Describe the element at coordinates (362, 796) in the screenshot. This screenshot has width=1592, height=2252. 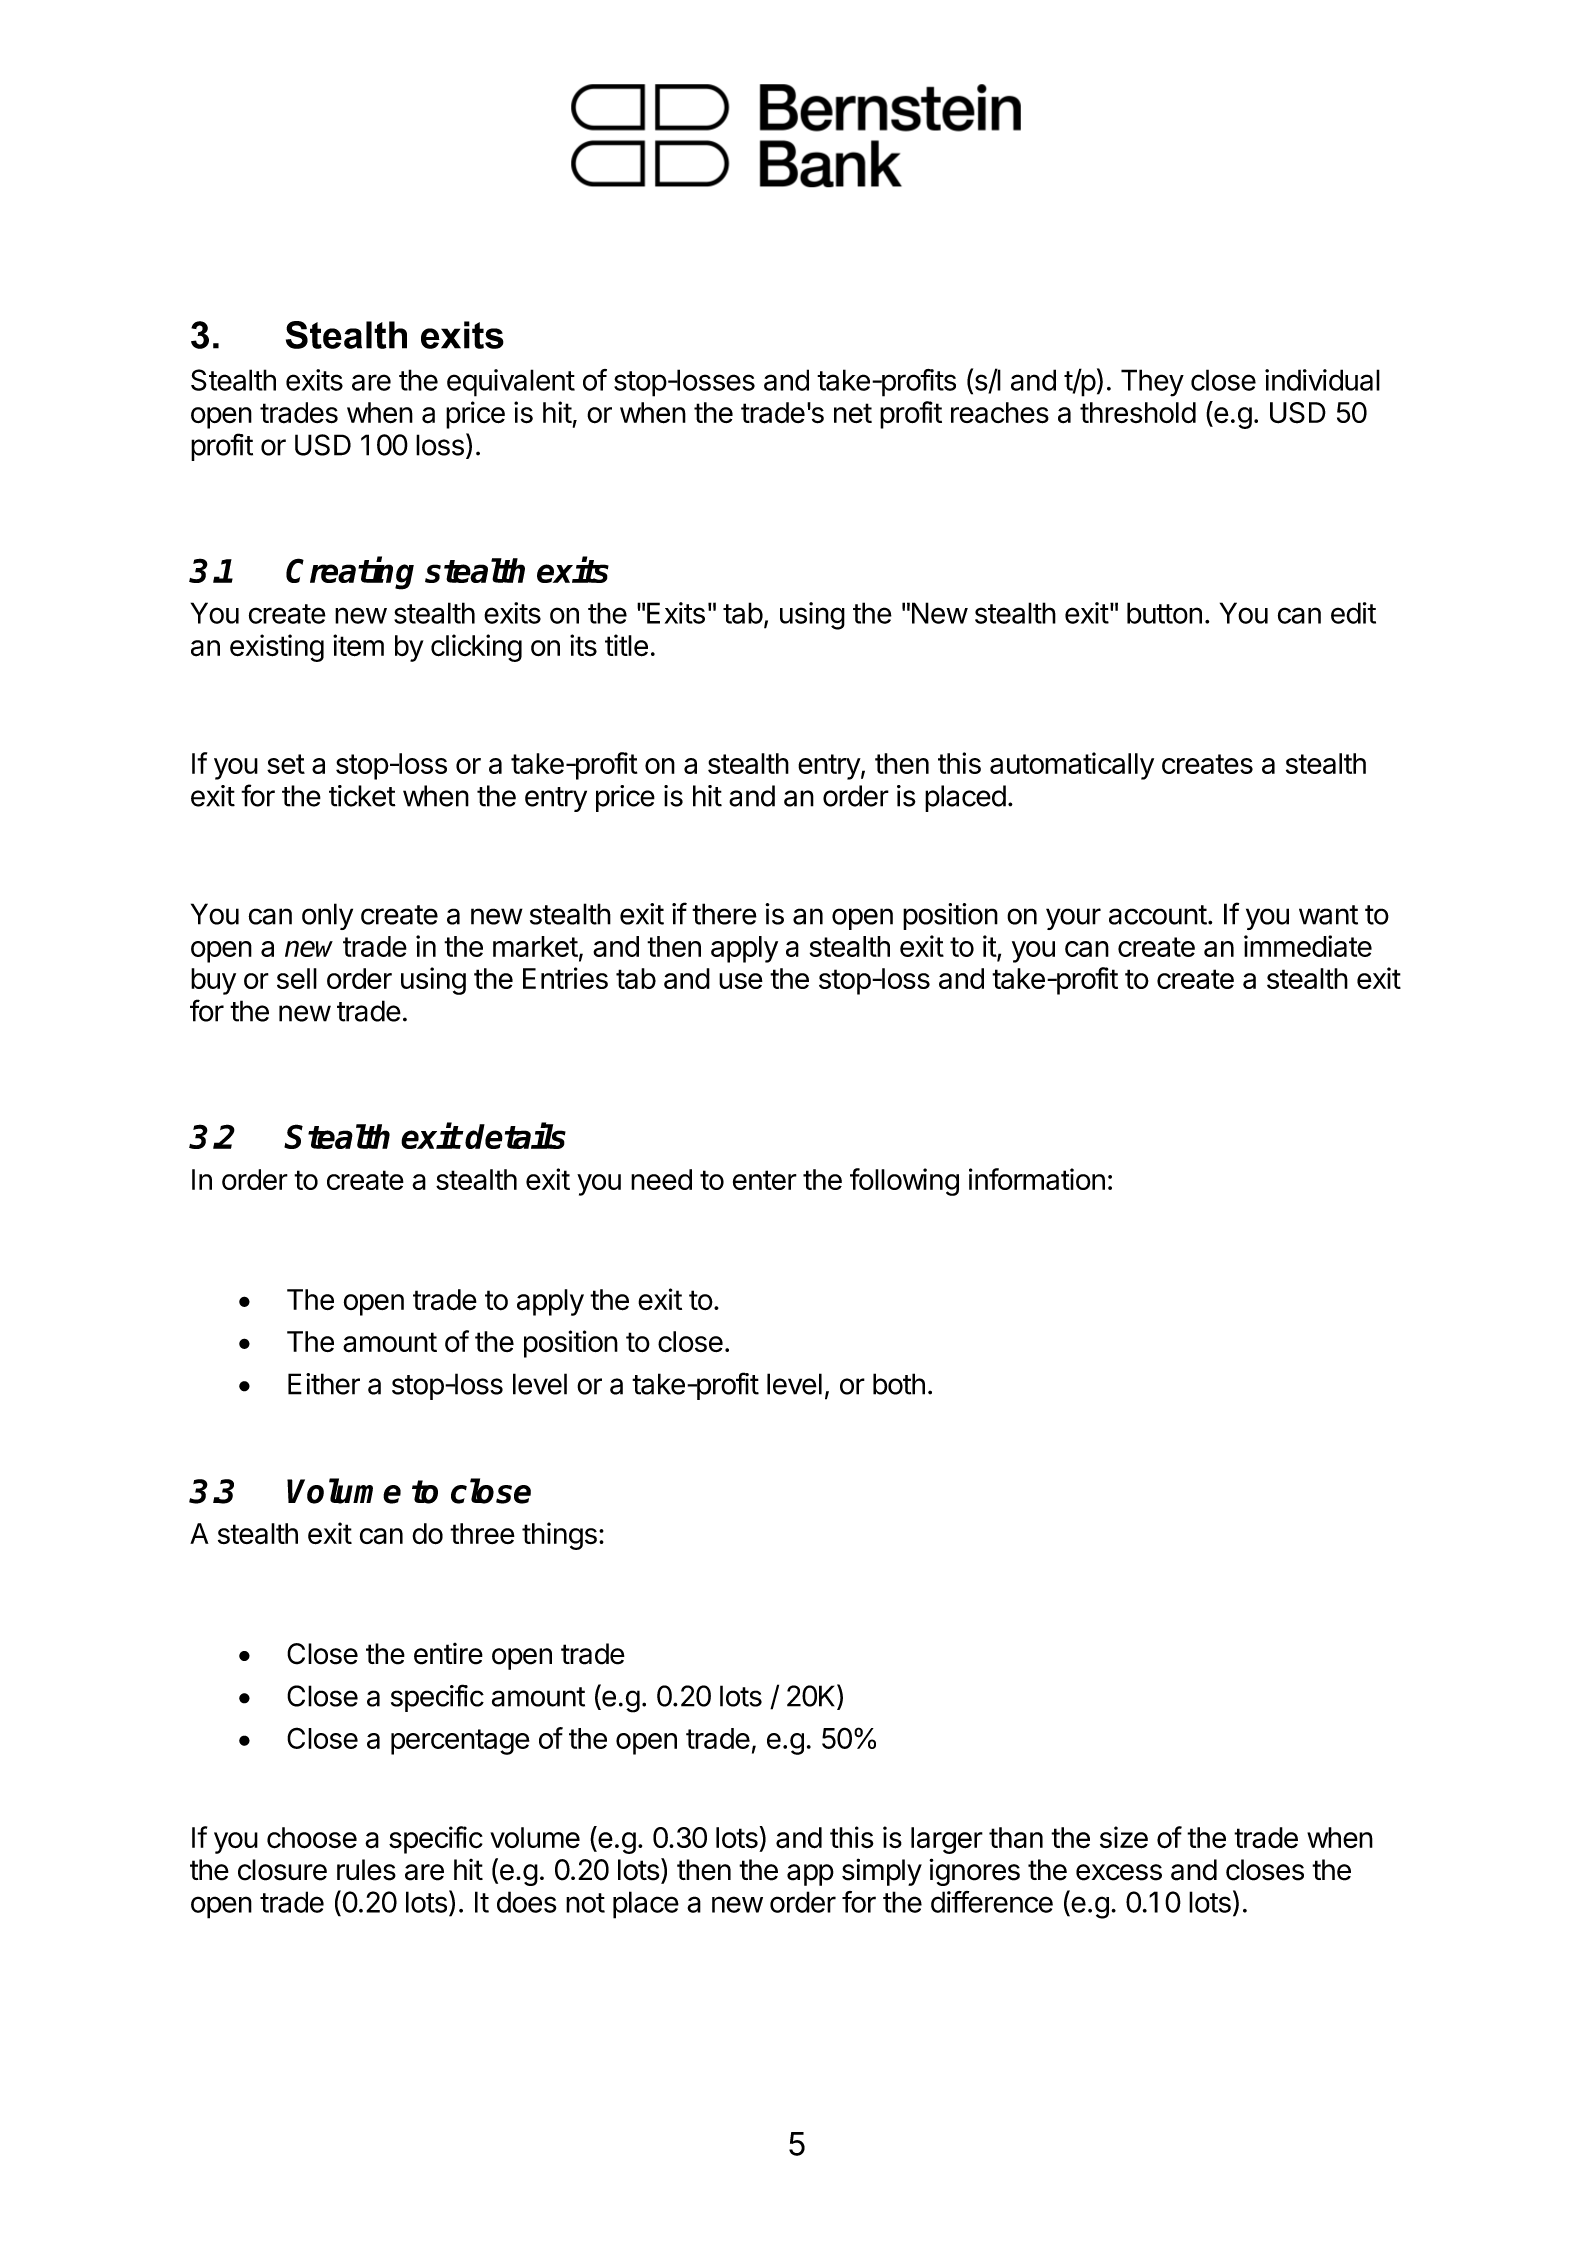
I see `ticket` at that location.
